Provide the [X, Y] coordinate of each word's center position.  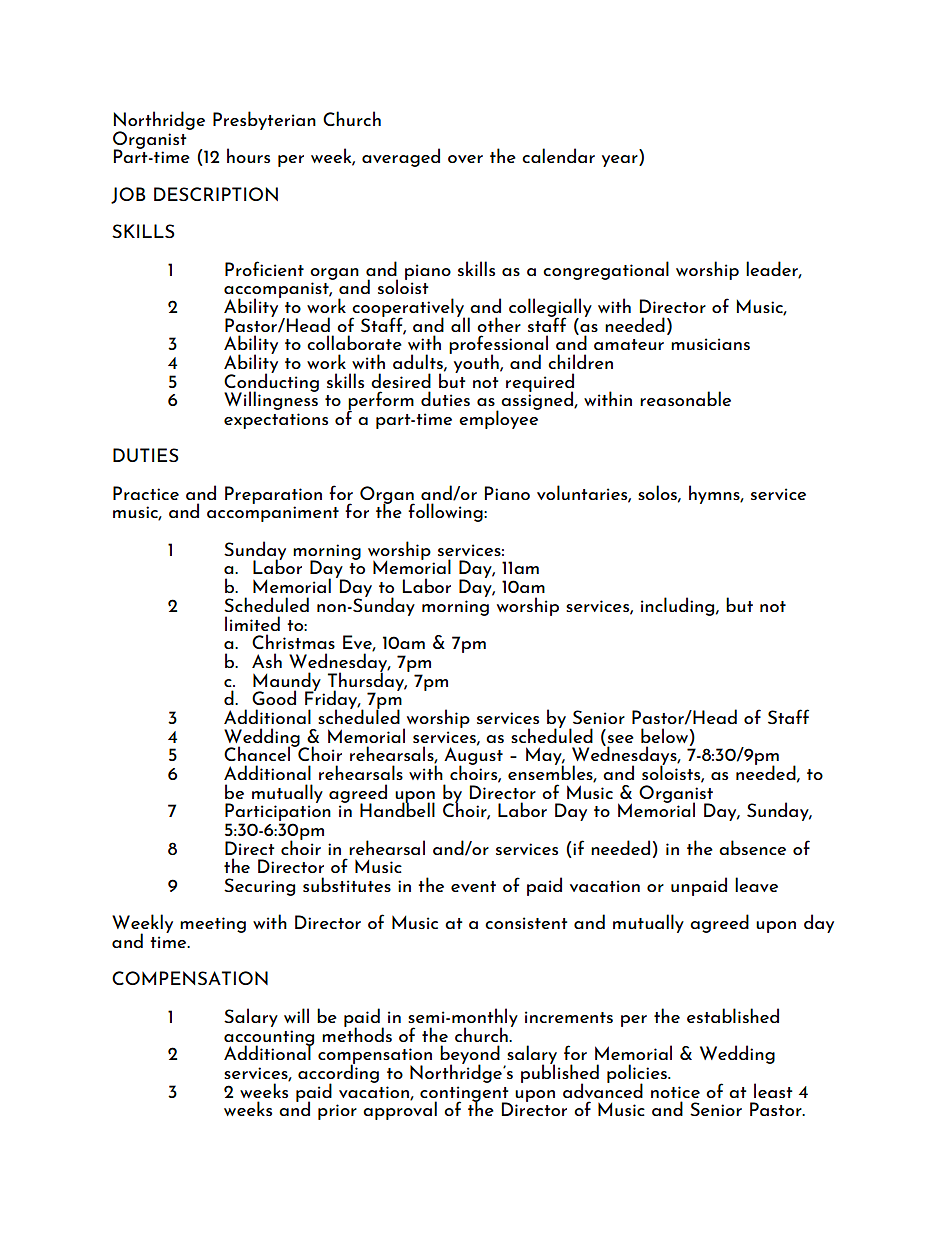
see [619, 740]
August [473, 756]
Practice [146, 493]
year [621, 161]
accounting [269, 1039]
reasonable [685, 398]
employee [500, 418]
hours [248, 155]
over [465, 159]
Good [274, 697]
